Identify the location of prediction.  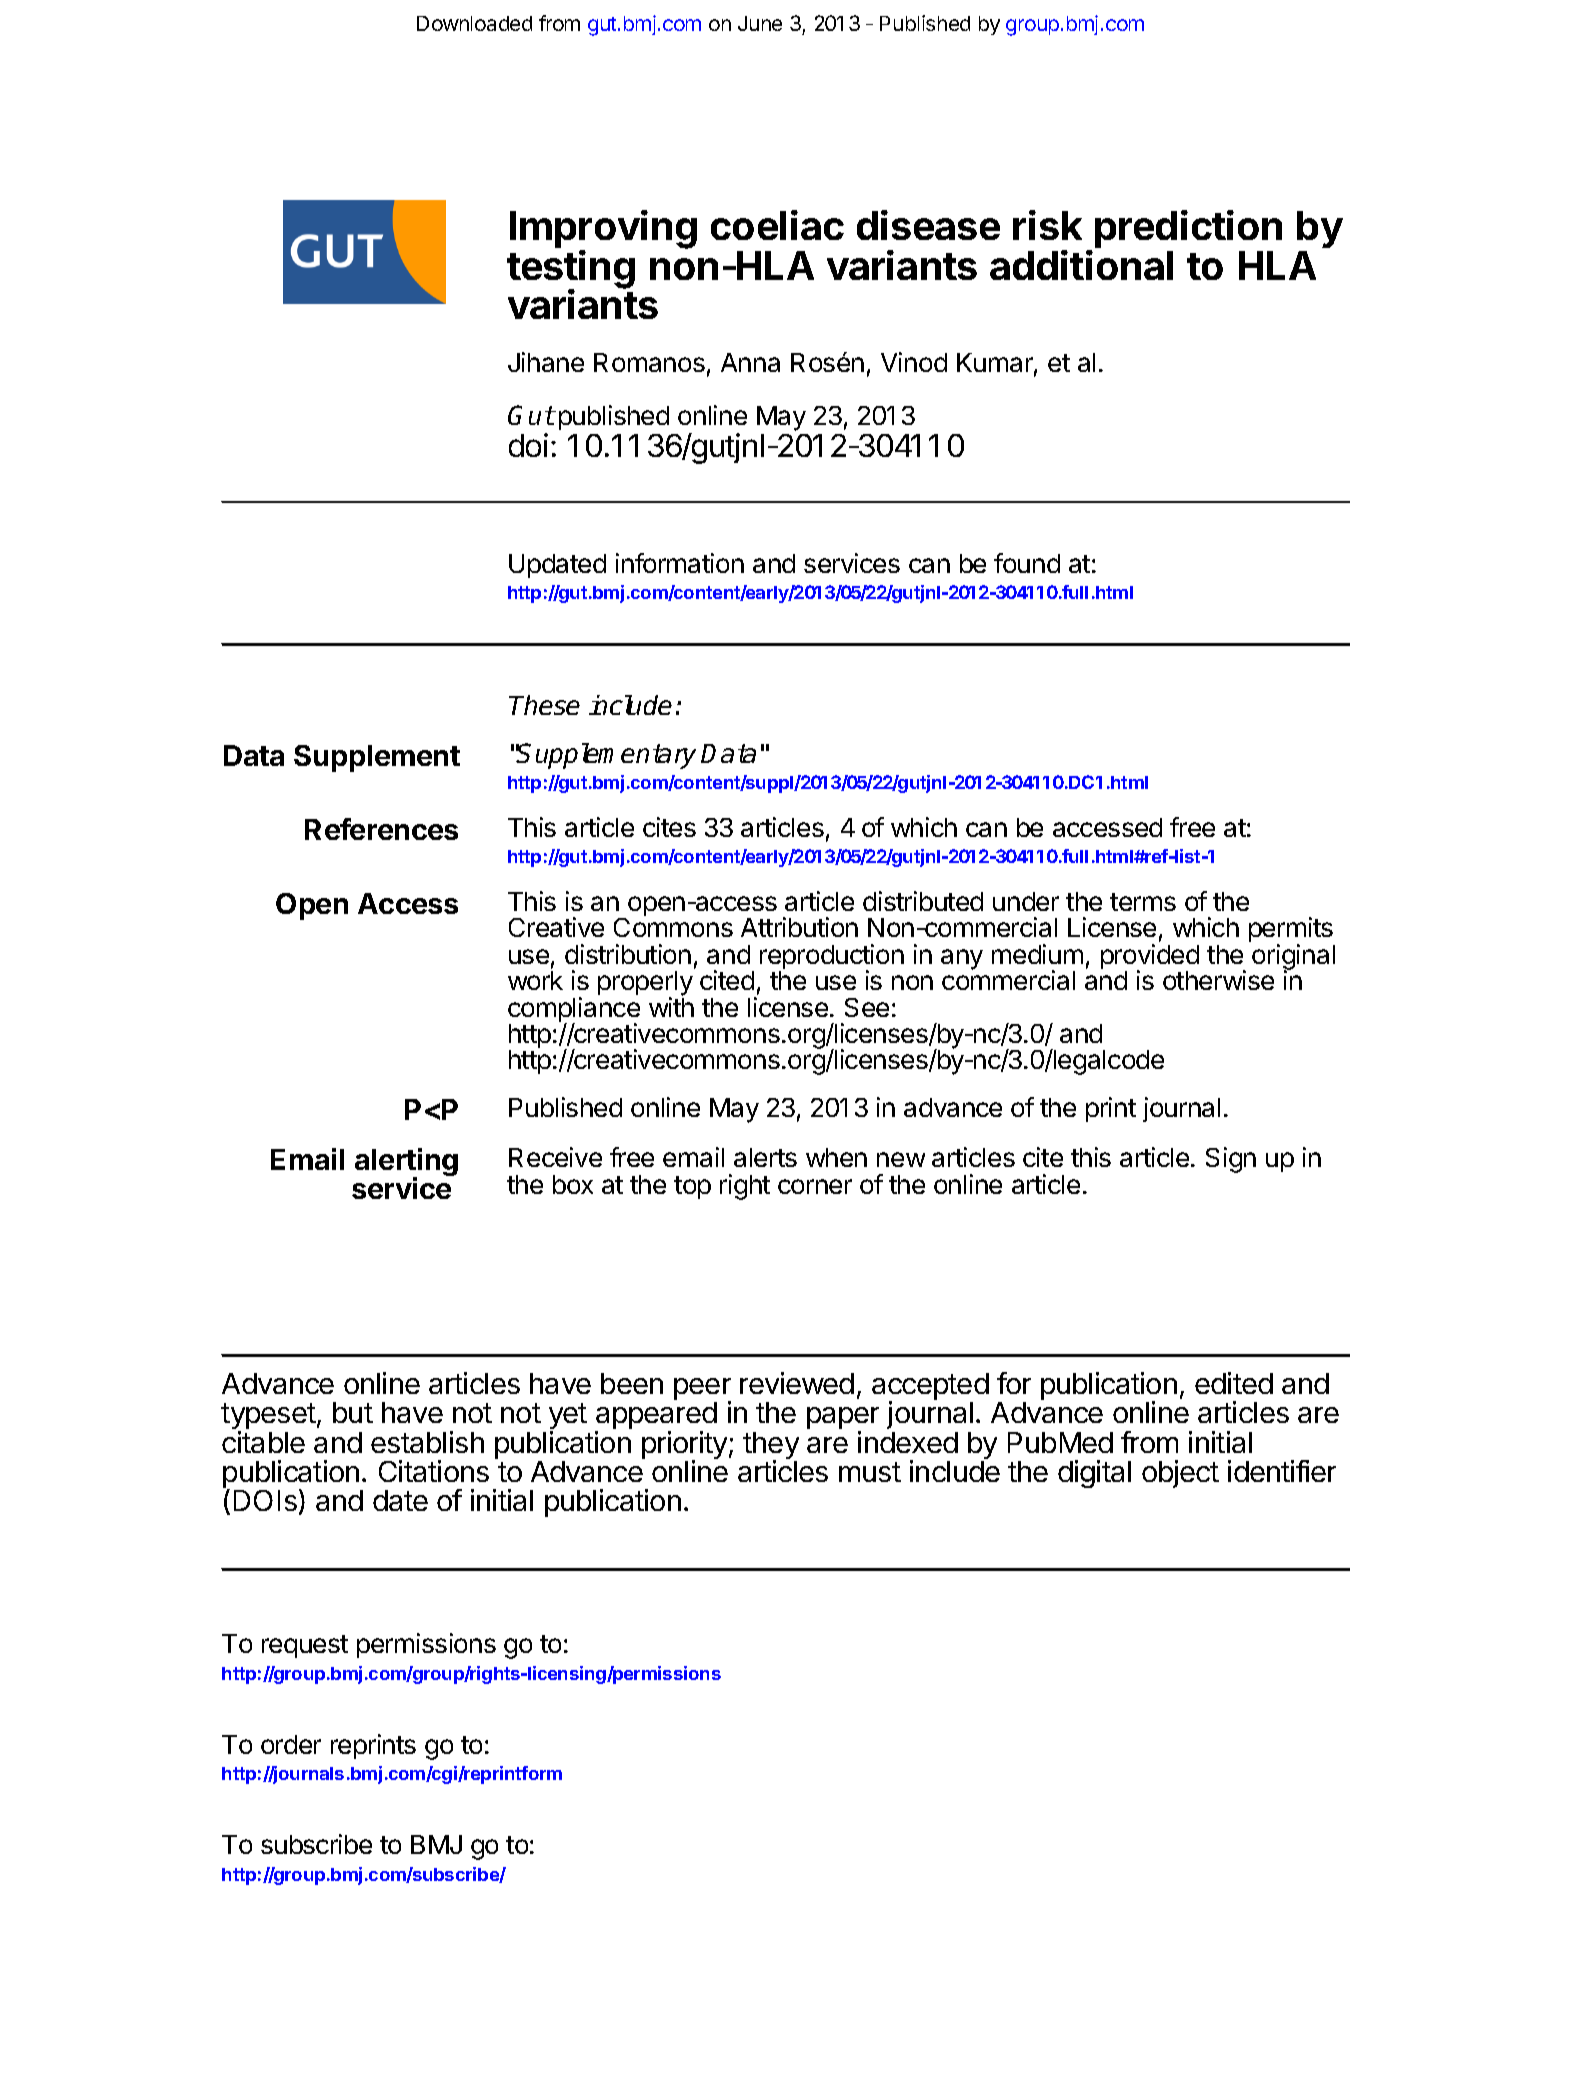
(1188, 229).
